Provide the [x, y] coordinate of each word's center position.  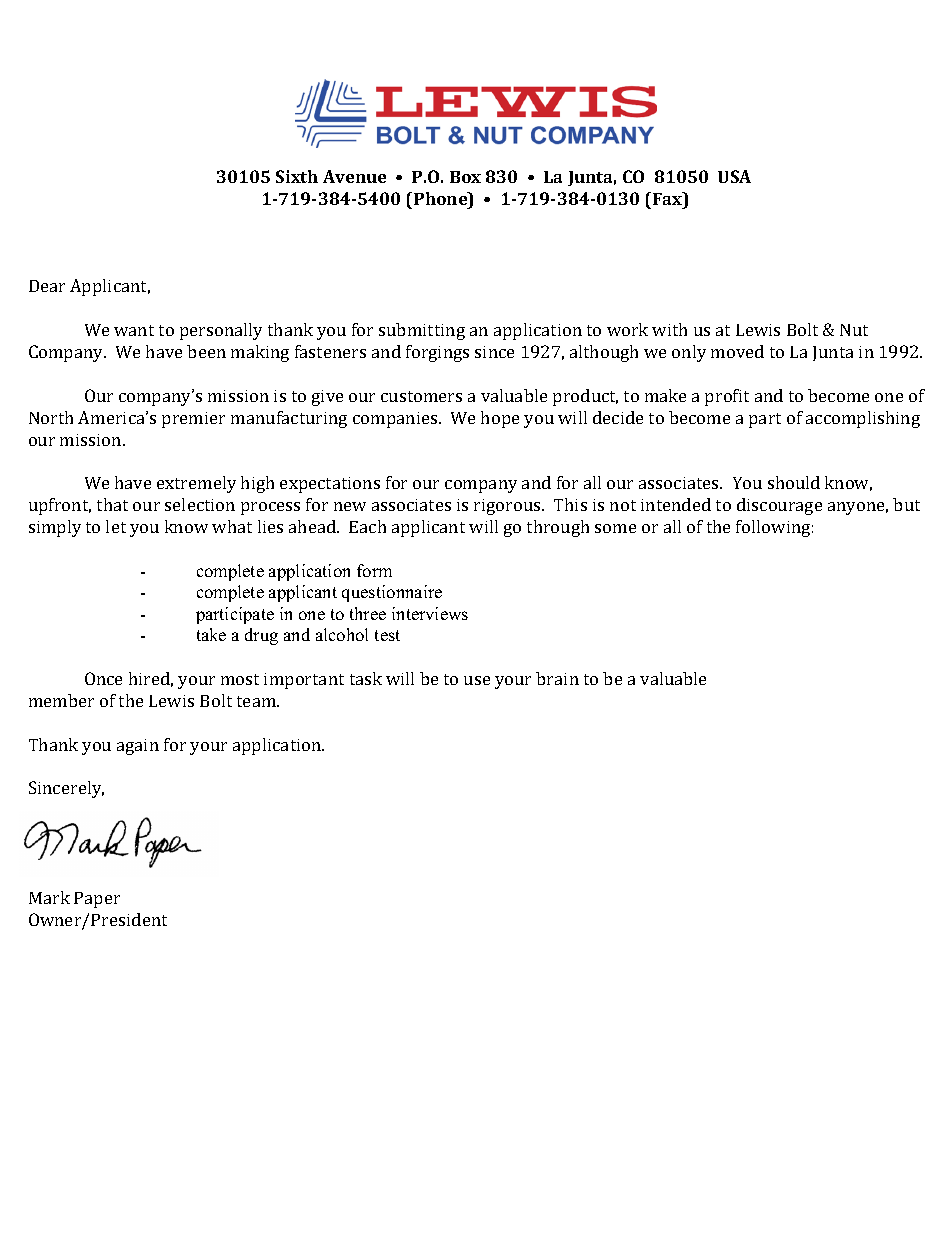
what [232, 526]
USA [734, 176]
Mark [49, 897]
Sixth [297, 176]
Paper [97, 900]
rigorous [508, 507]
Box [465, 177]
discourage [779, 506]
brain [557, 678]
